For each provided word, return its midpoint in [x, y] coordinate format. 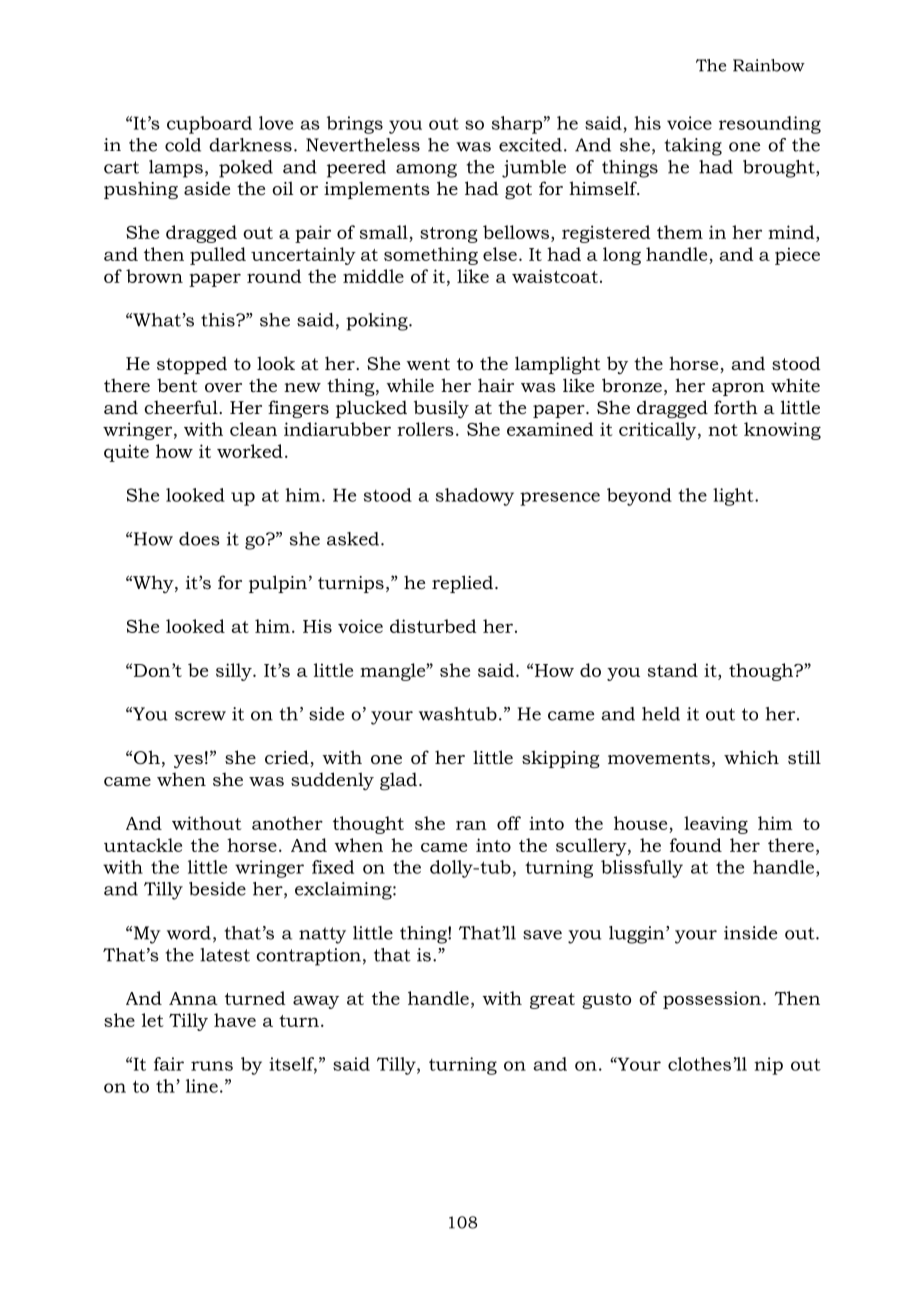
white [795, 385]
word [189, 933]
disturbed [433, 626]
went [428, 364]
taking [693, 147]
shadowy [475, 497]
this [219, 320]
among [426, 171]
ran [471, 825]
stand [673, 670]
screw [200, 716]
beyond [639, 497]
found [696, 845]
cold [183, 145]
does [199, 539]
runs [212, 1066]
